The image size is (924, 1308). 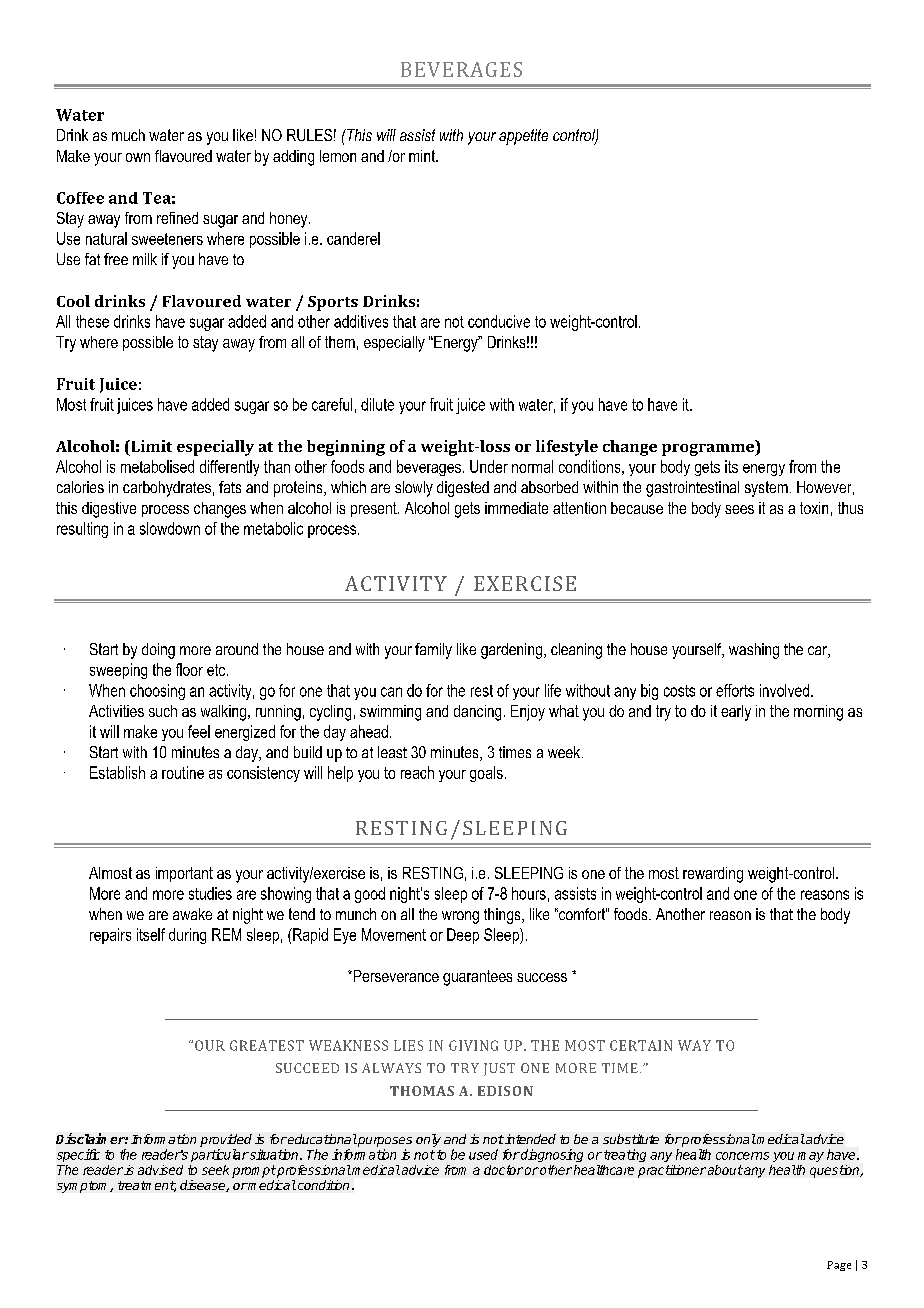 I want to click on doctor, so click(x=503, y=1170).
